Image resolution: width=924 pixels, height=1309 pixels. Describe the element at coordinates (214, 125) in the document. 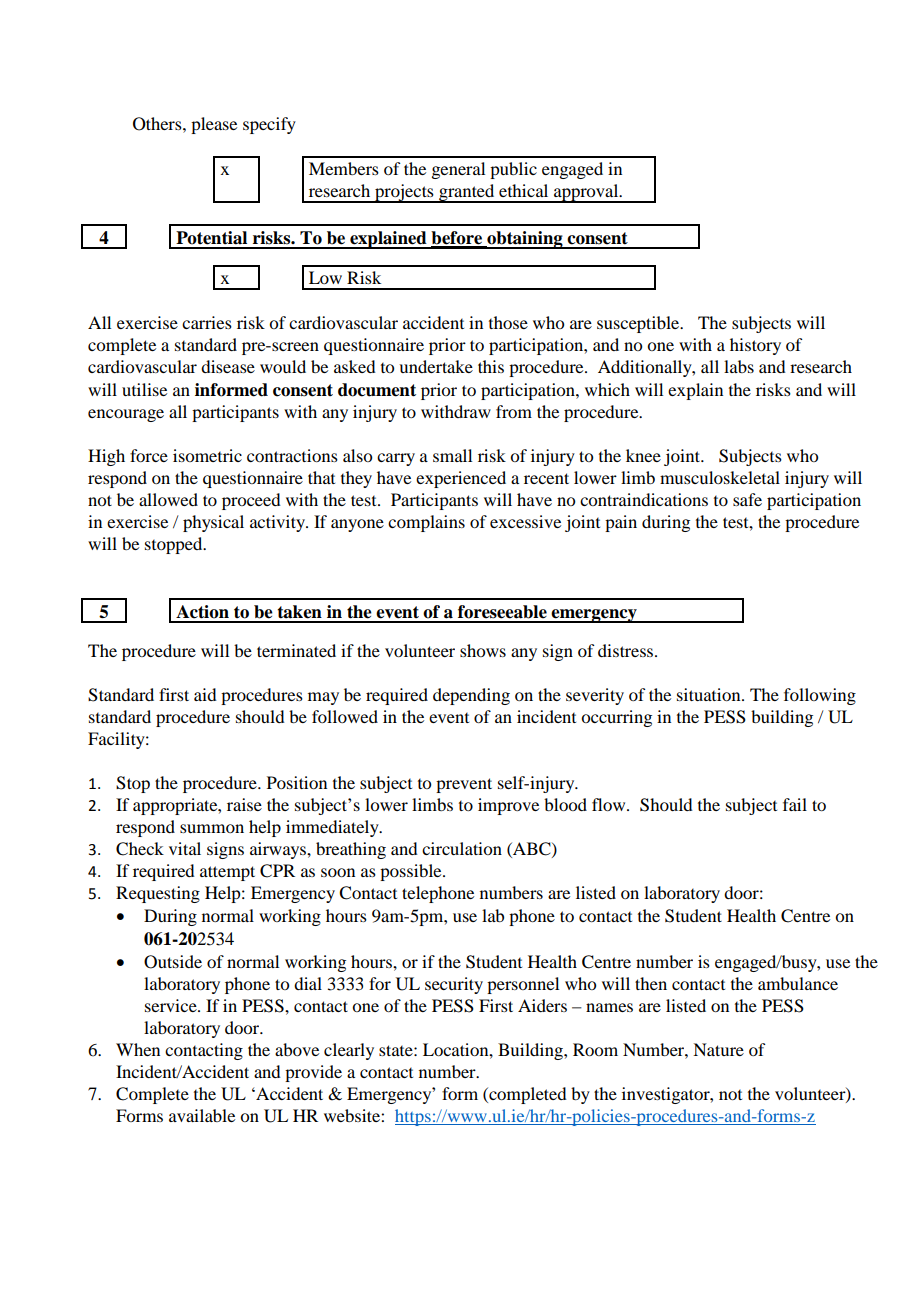

I see `please` at that location.
